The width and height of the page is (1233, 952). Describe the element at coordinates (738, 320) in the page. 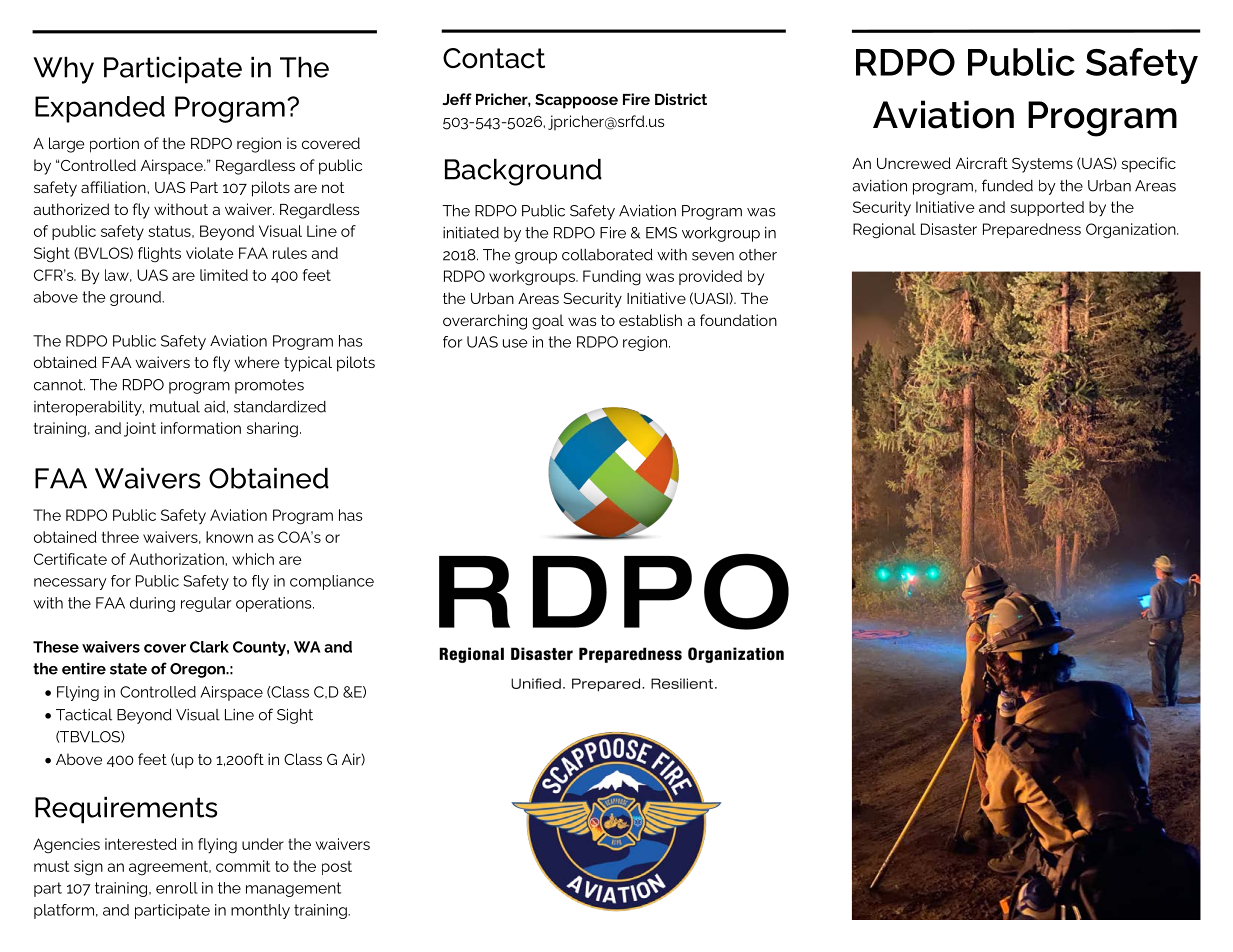

I see `foundation` at that location.
